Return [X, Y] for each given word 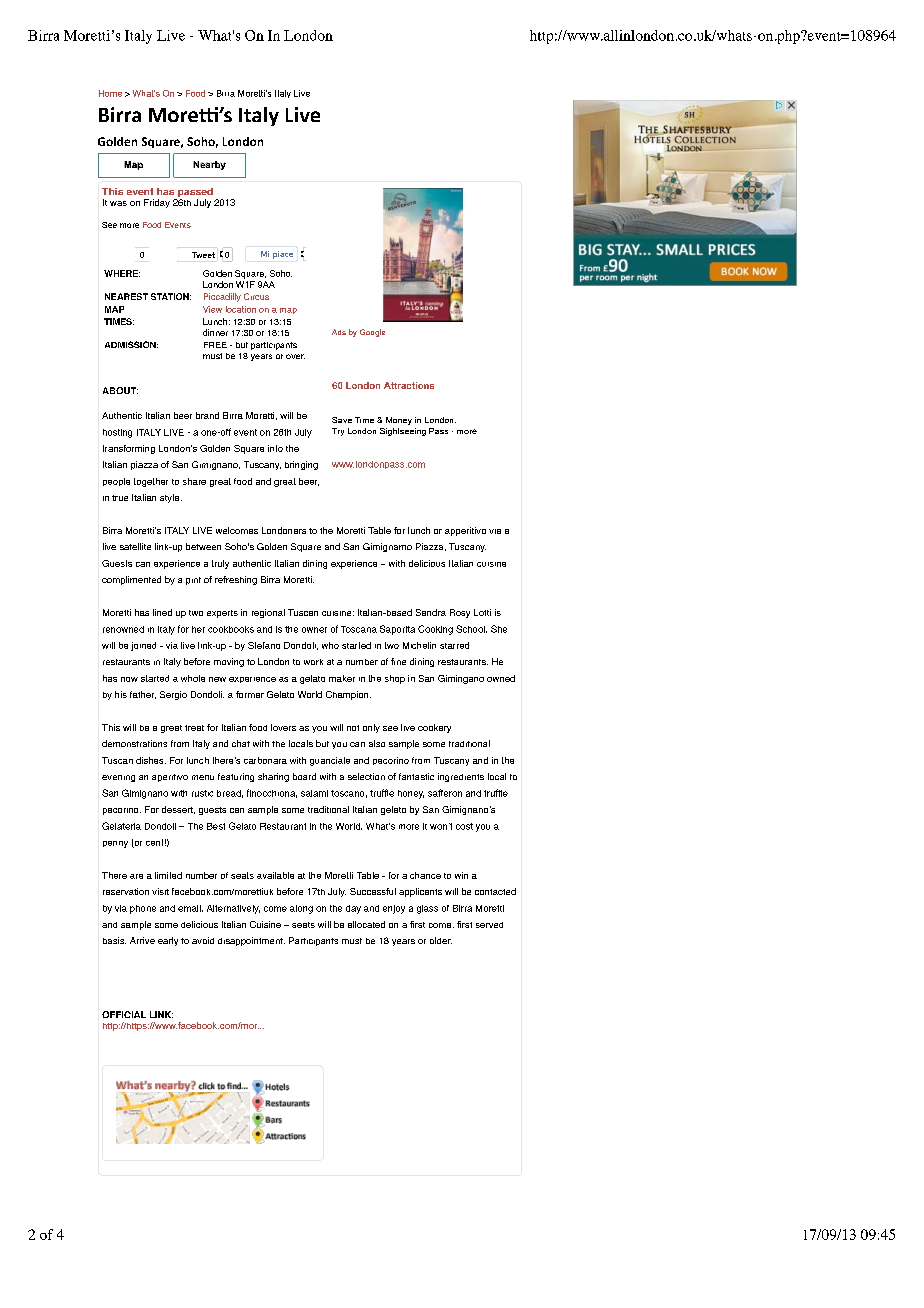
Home [110, 93]
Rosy [460, 613]
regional [268, 613]
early [168, 941]
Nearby [209, 165]
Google [372, 333]
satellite [135, 546]
